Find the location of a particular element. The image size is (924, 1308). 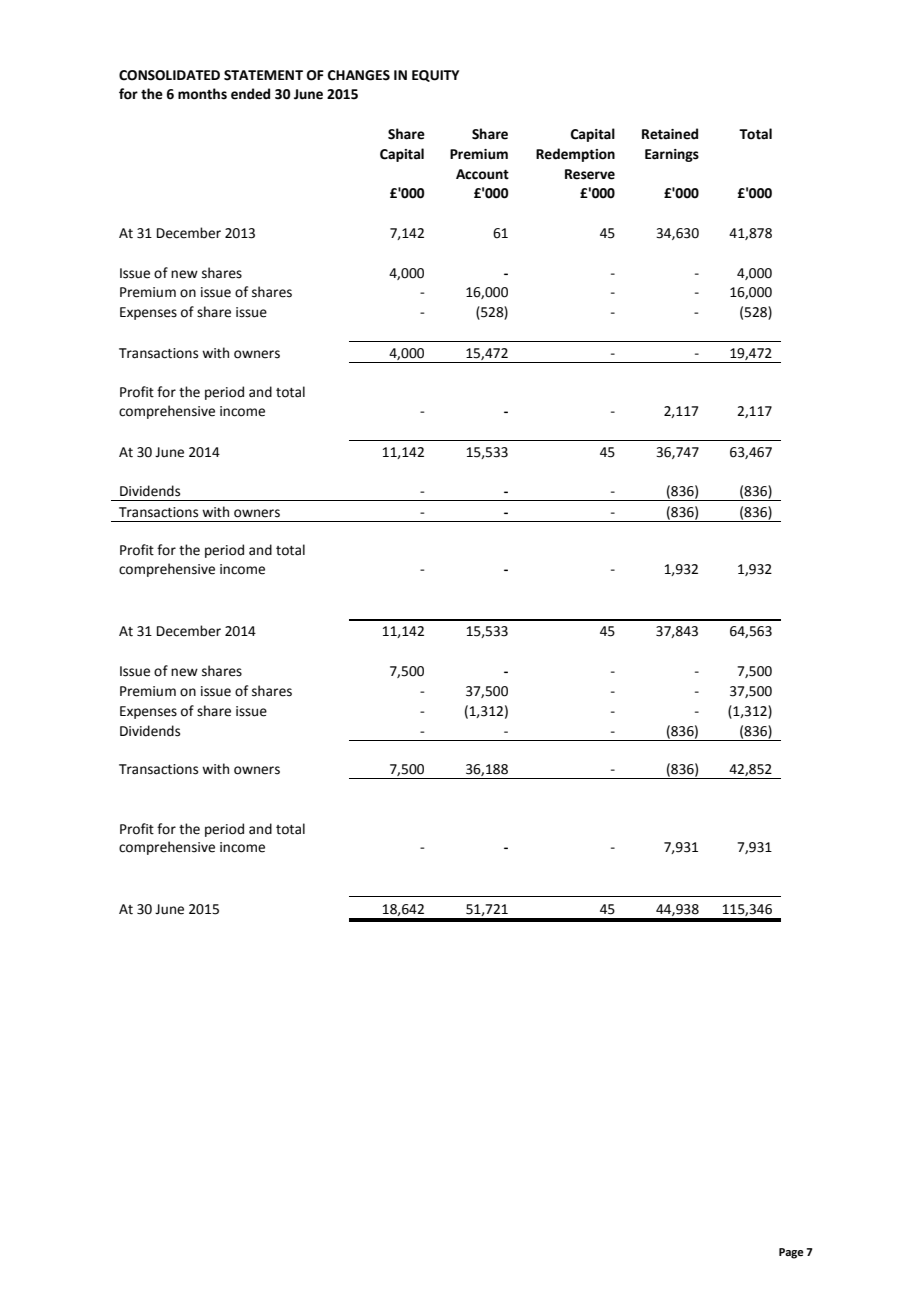

Redemption is located at coordinates (575, 155).
